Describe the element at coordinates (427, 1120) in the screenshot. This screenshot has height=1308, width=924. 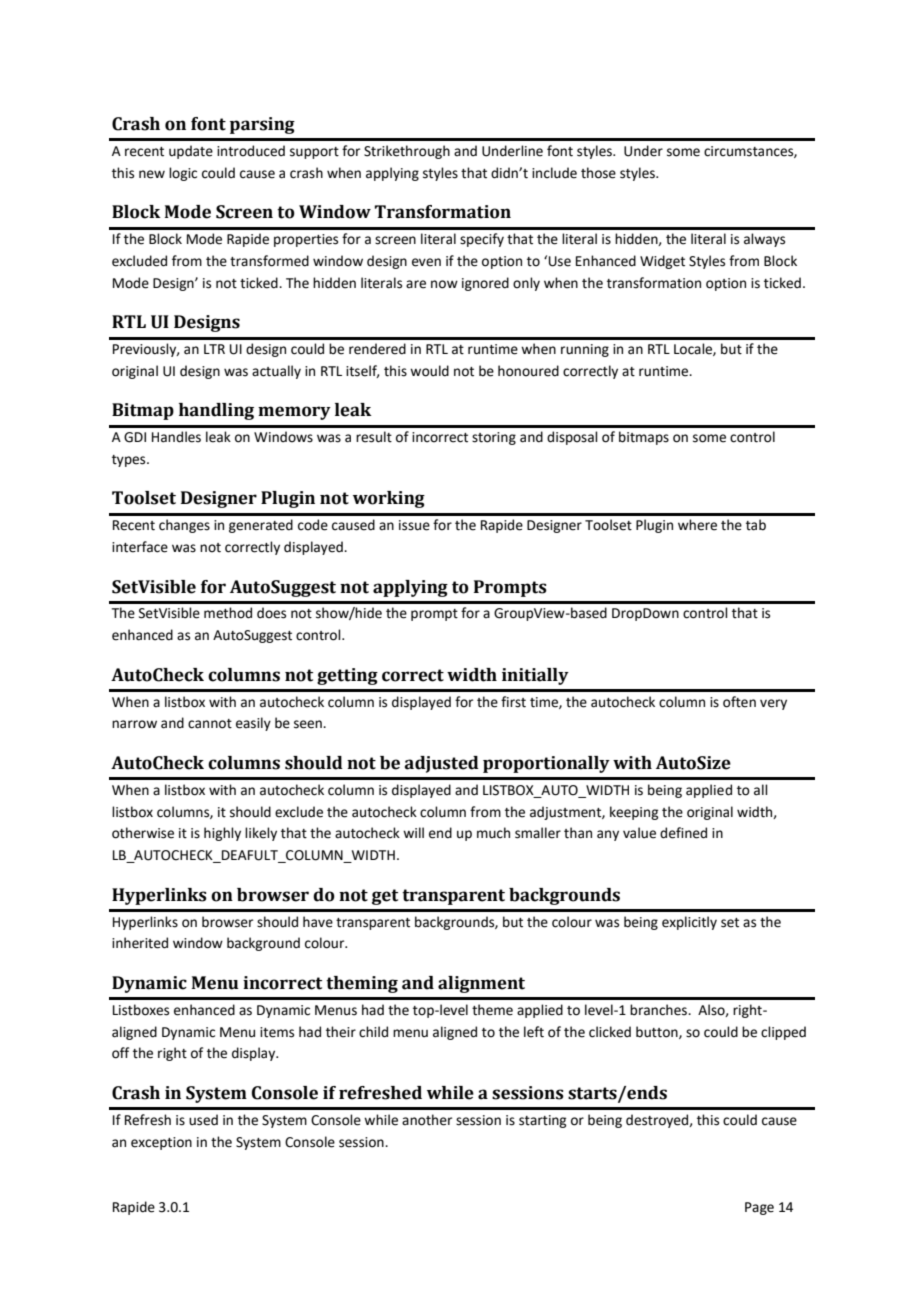
I see `another` at that location.
